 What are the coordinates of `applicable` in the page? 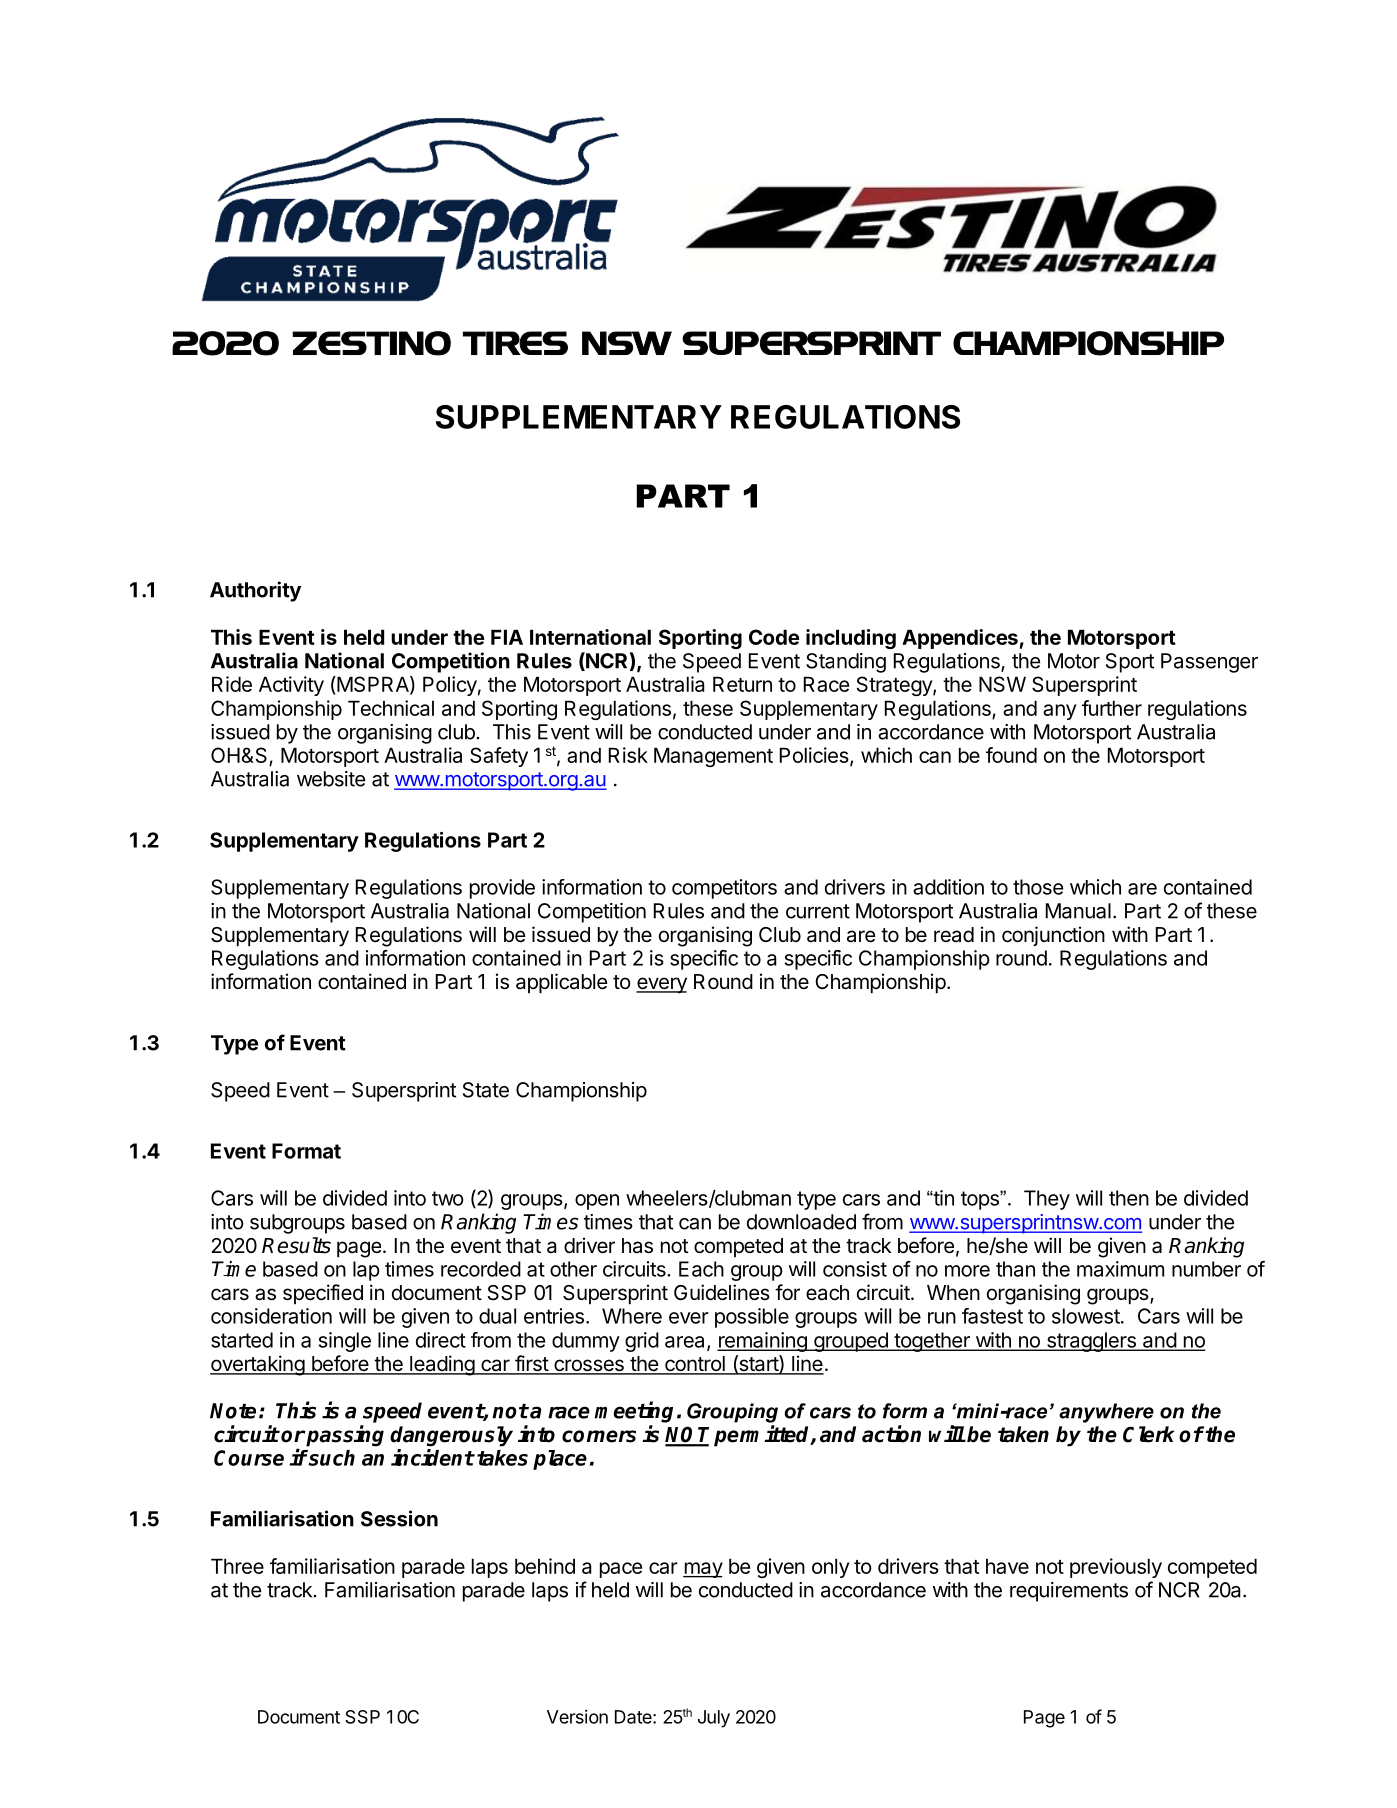 It's located at (562, 983).
